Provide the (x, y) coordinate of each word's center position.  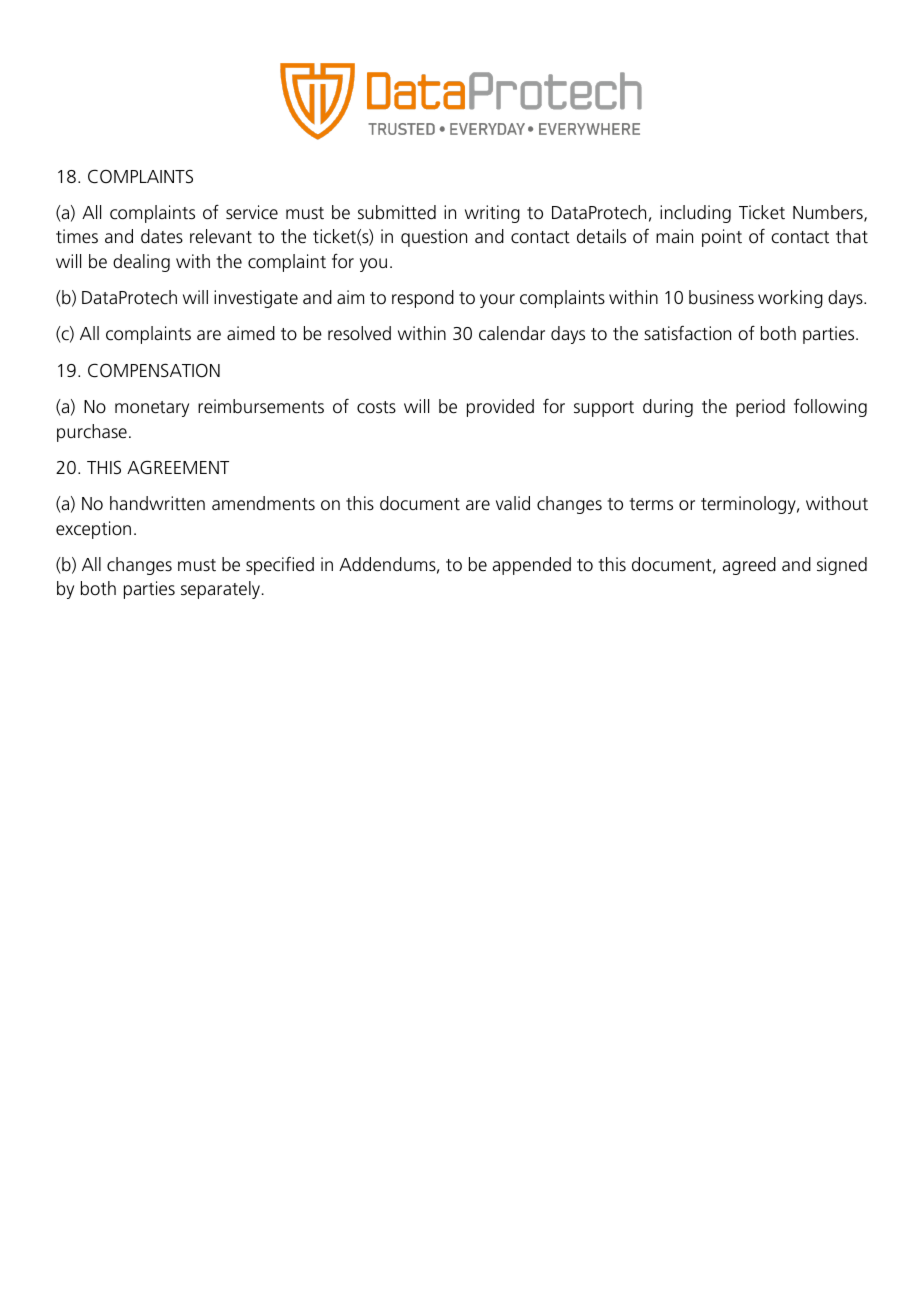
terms (651, 504)
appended (531, 566)
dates (162, 236)
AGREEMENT (178, 467)
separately (220, 590)
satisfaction (687, 333)
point (722, 238)
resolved (359, 333)
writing (492, 214)
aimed (251, 333)
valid (513, 503)
